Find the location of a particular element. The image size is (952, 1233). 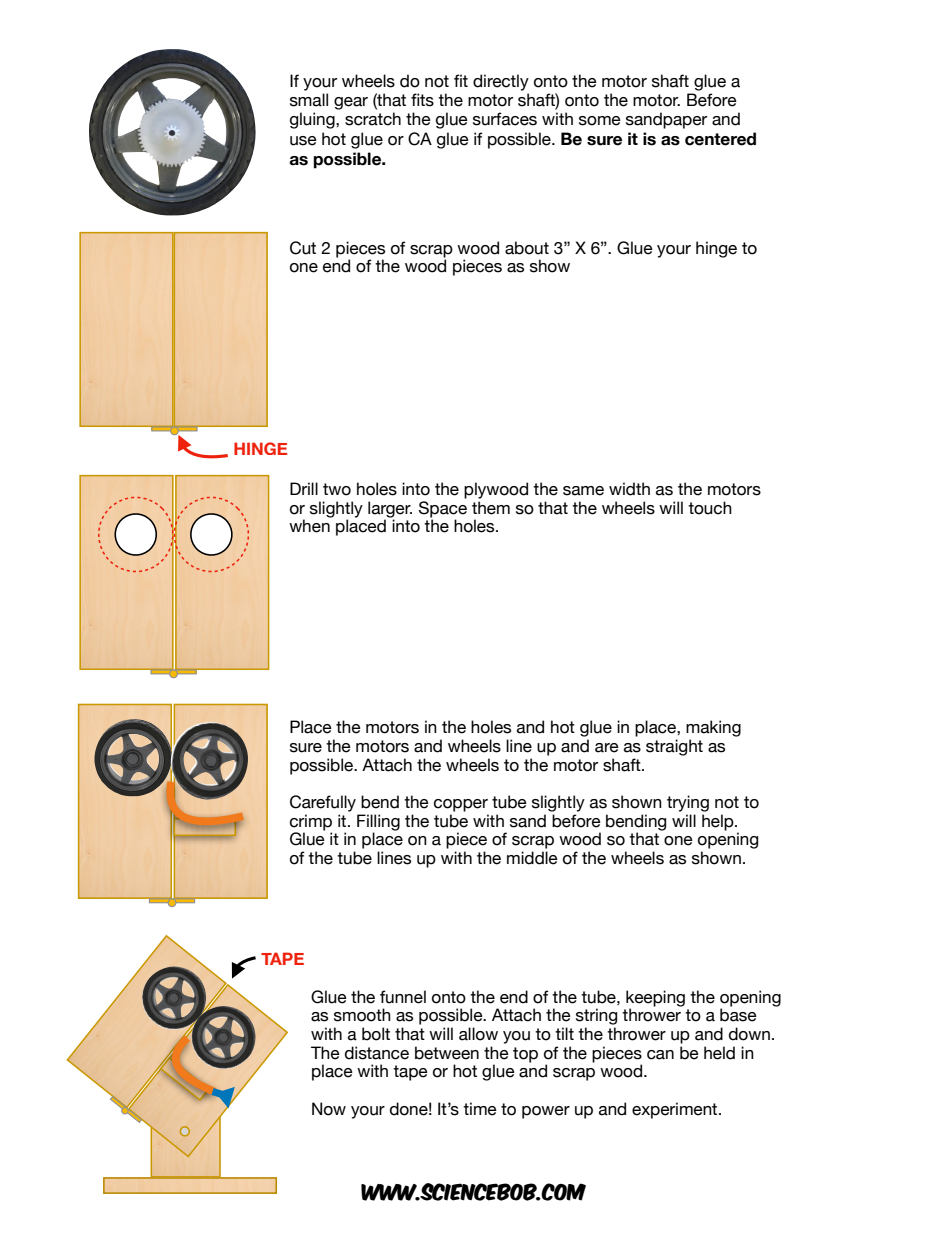

centered is located at coordinates (720, 139).
